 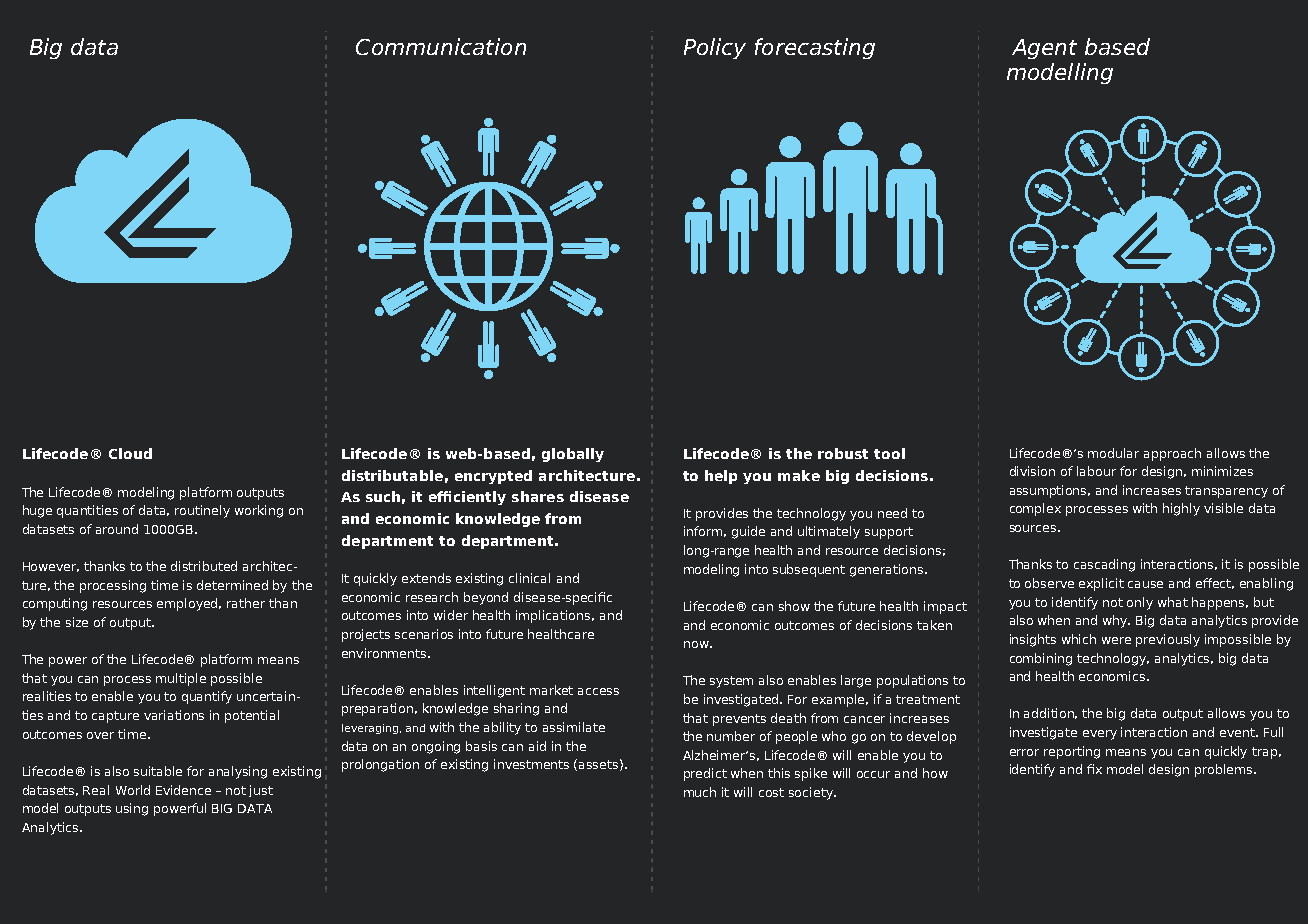 I want to click on modular, so click(x=1113, y=453).
